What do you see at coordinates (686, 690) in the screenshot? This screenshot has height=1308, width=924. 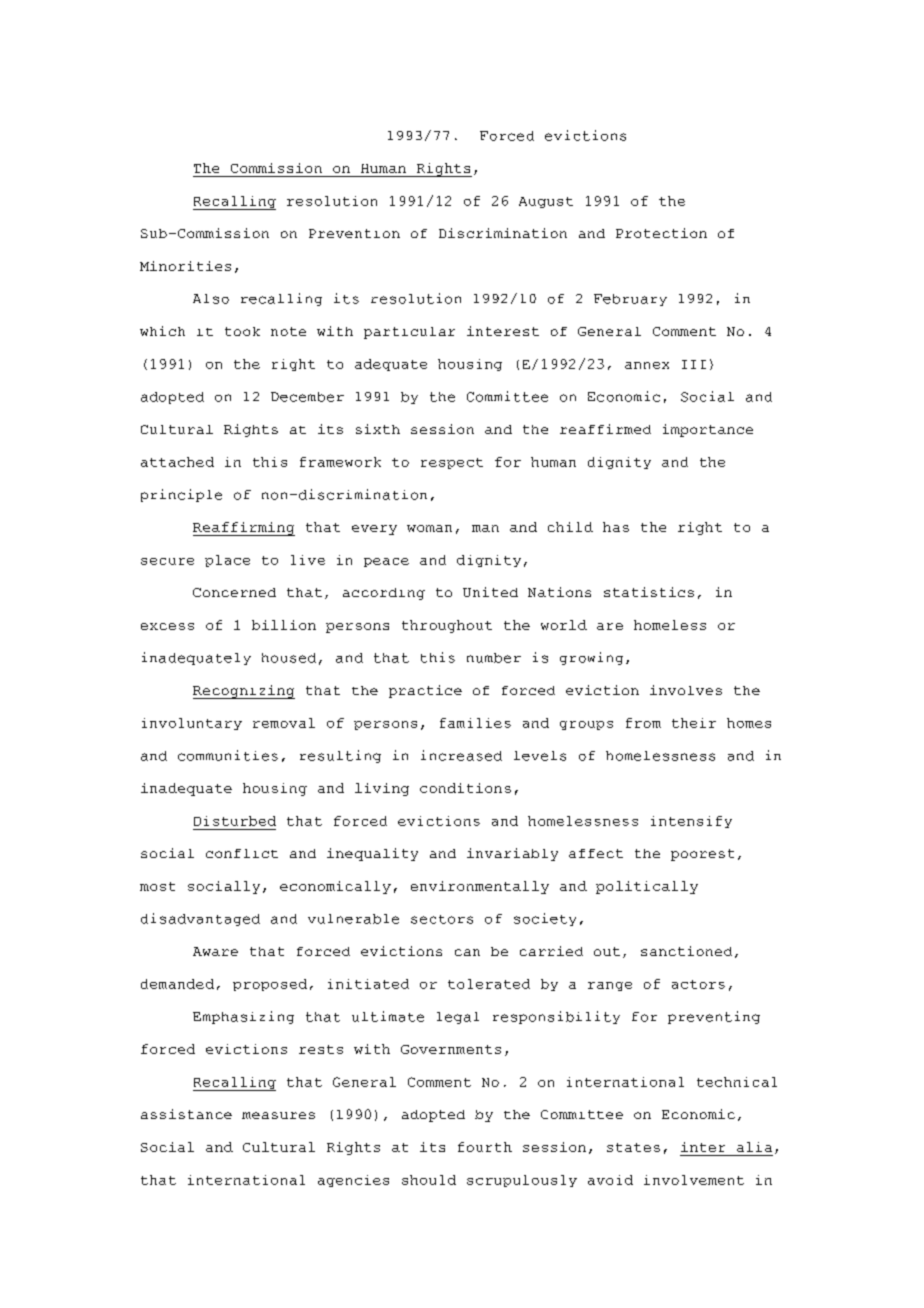 I see `involves` at bounding box center [686, 690].
